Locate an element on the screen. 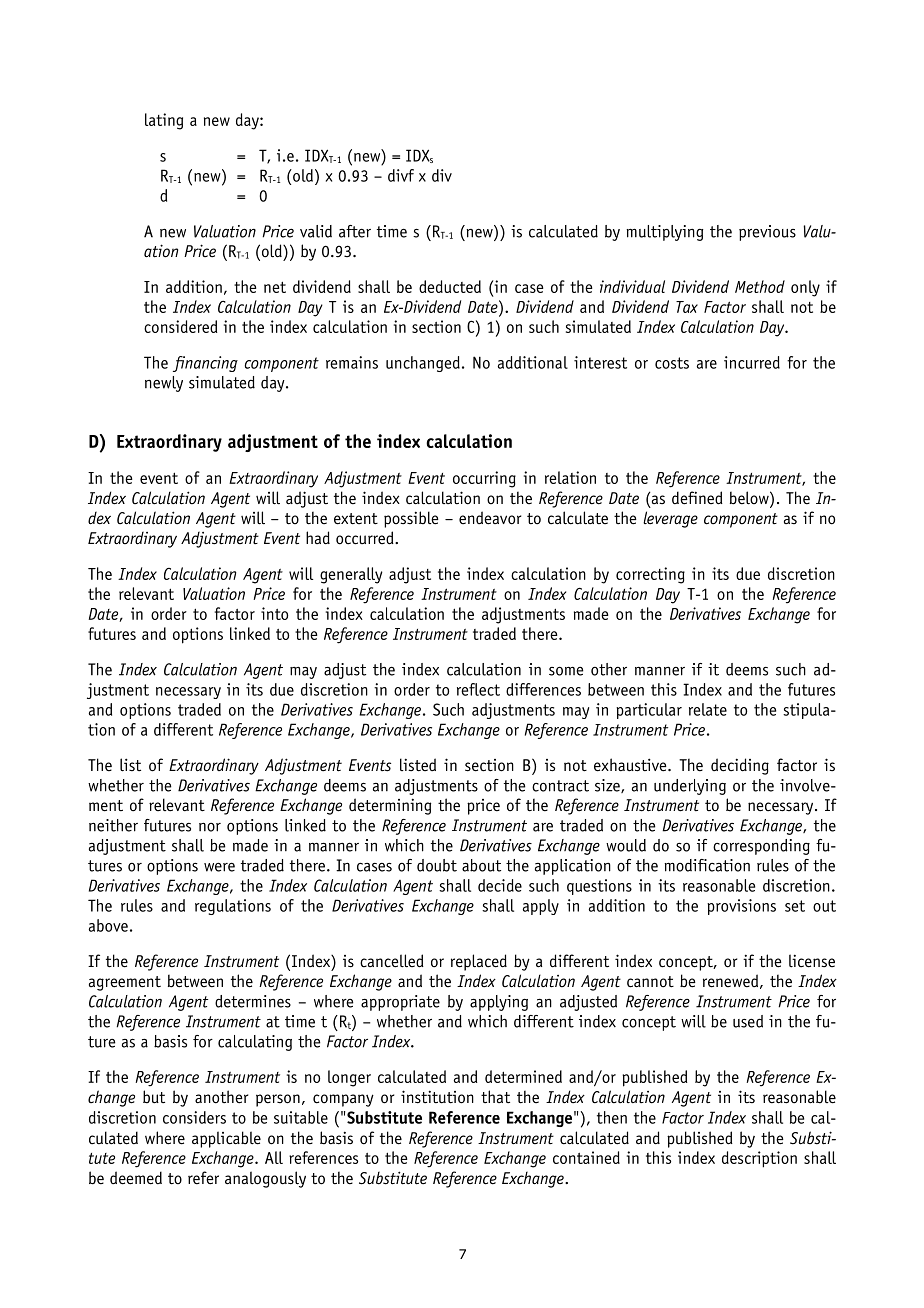  about is located at coordinates (481, 865).
